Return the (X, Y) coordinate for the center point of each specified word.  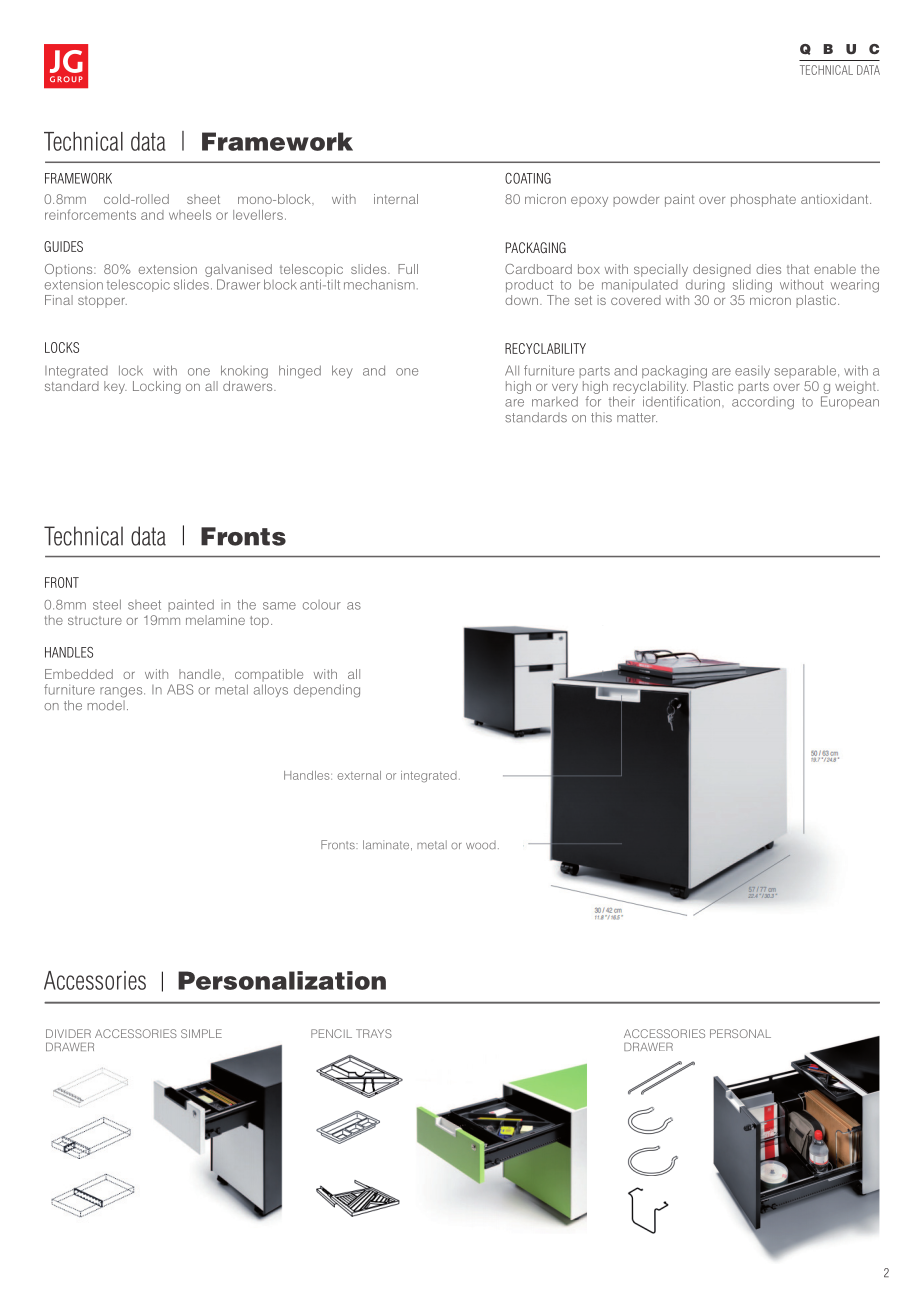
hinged (300, 372)
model (106, 705)
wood (481, 845)
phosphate (763, 200)
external (359, 775)
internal (396, 199)
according (763, 403)
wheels (190, 215)
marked (555, 401)
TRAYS (374, 1033)
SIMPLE (201, 1033)
